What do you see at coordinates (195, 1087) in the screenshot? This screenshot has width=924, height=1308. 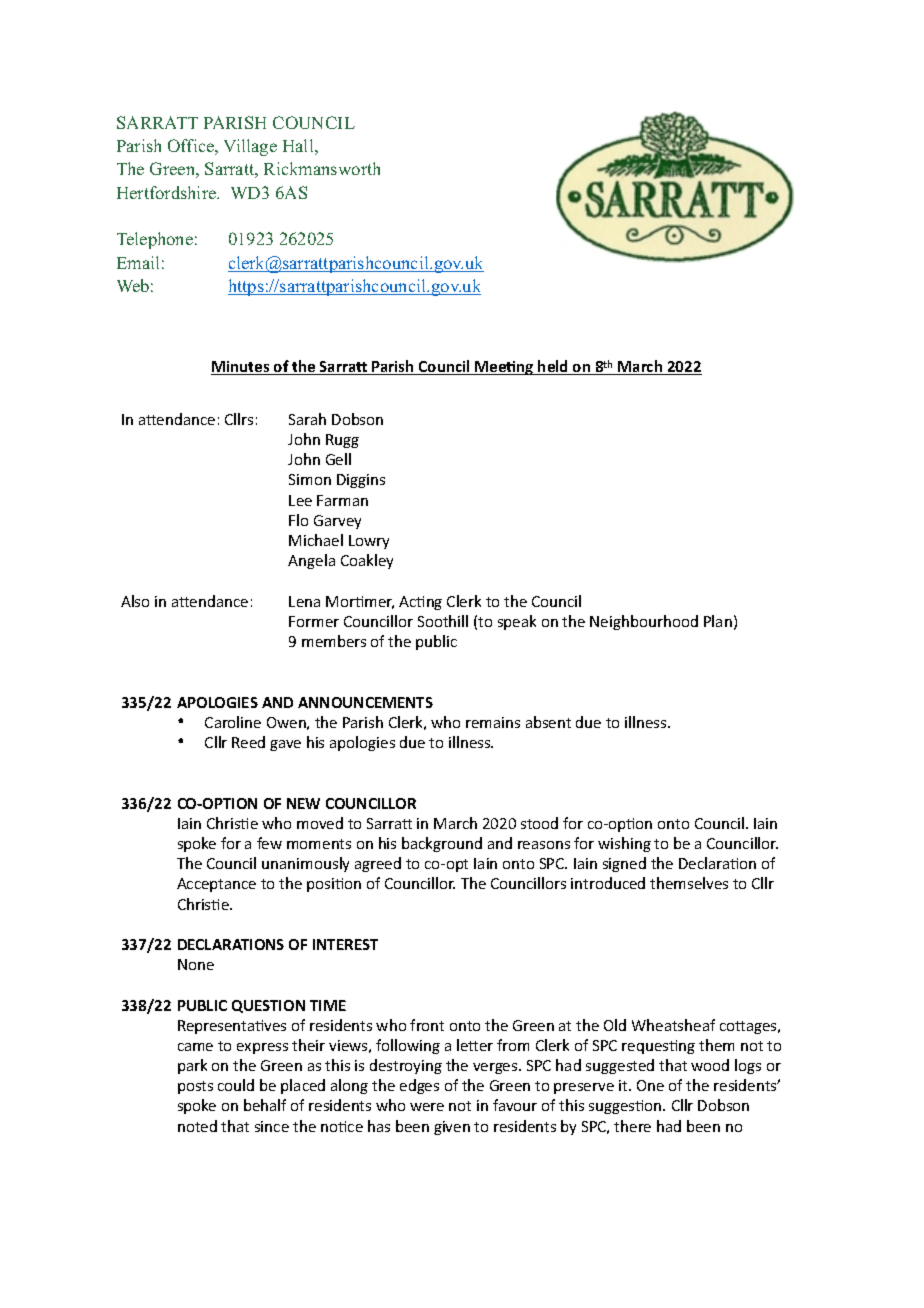 I see `posts` at bounding box center [195, 1087].
